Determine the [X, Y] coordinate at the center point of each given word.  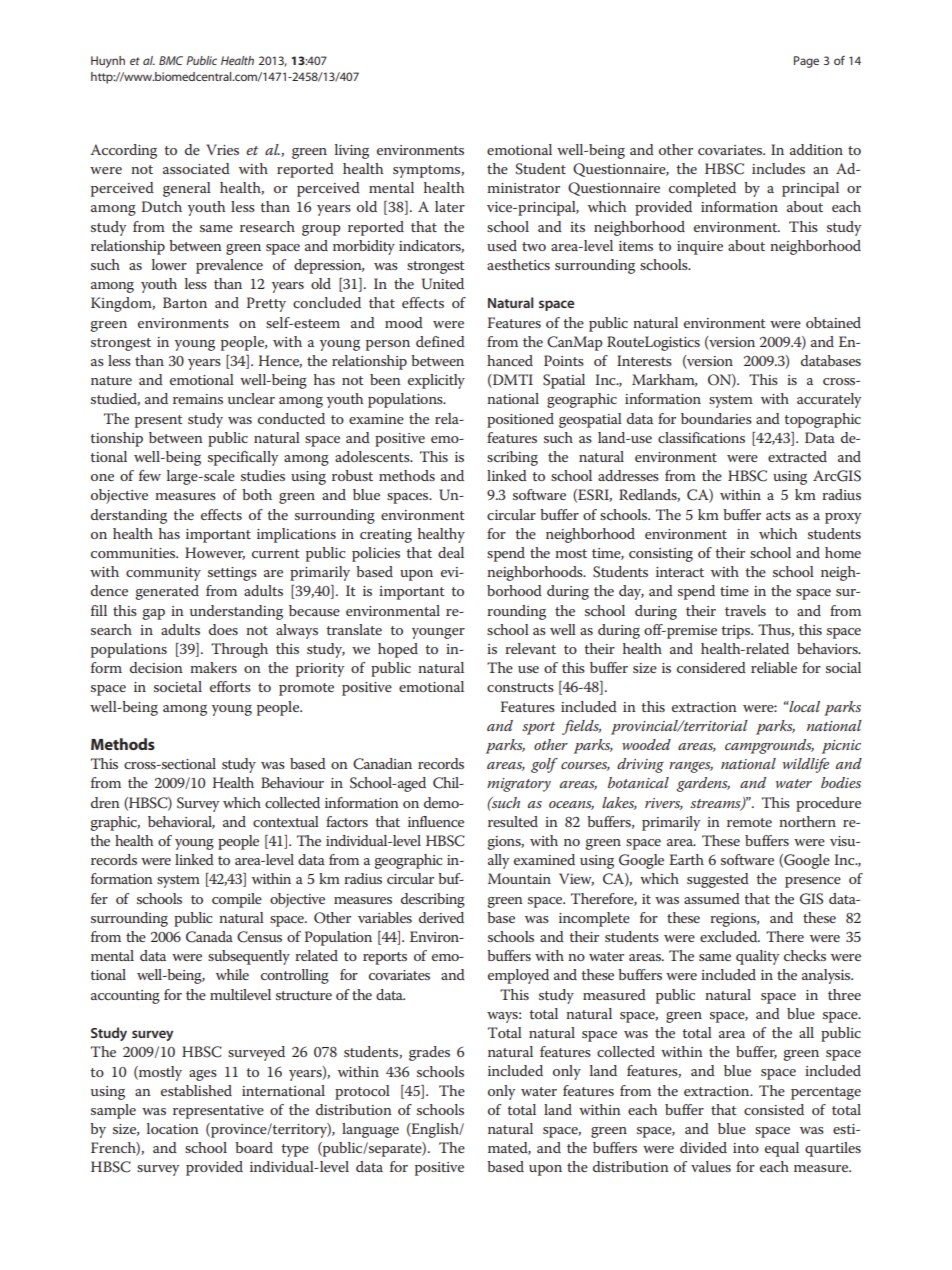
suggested [718, 880]
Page [806, 62]
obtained [833, 322]
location [173, 1128]
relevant [530, 648]
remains [198, 399]
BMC [171, 60]
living [352, 151]
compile [237, 900]
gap [154, 614]
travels [745, 610]
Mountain [519, 878]
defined [440, 341]
